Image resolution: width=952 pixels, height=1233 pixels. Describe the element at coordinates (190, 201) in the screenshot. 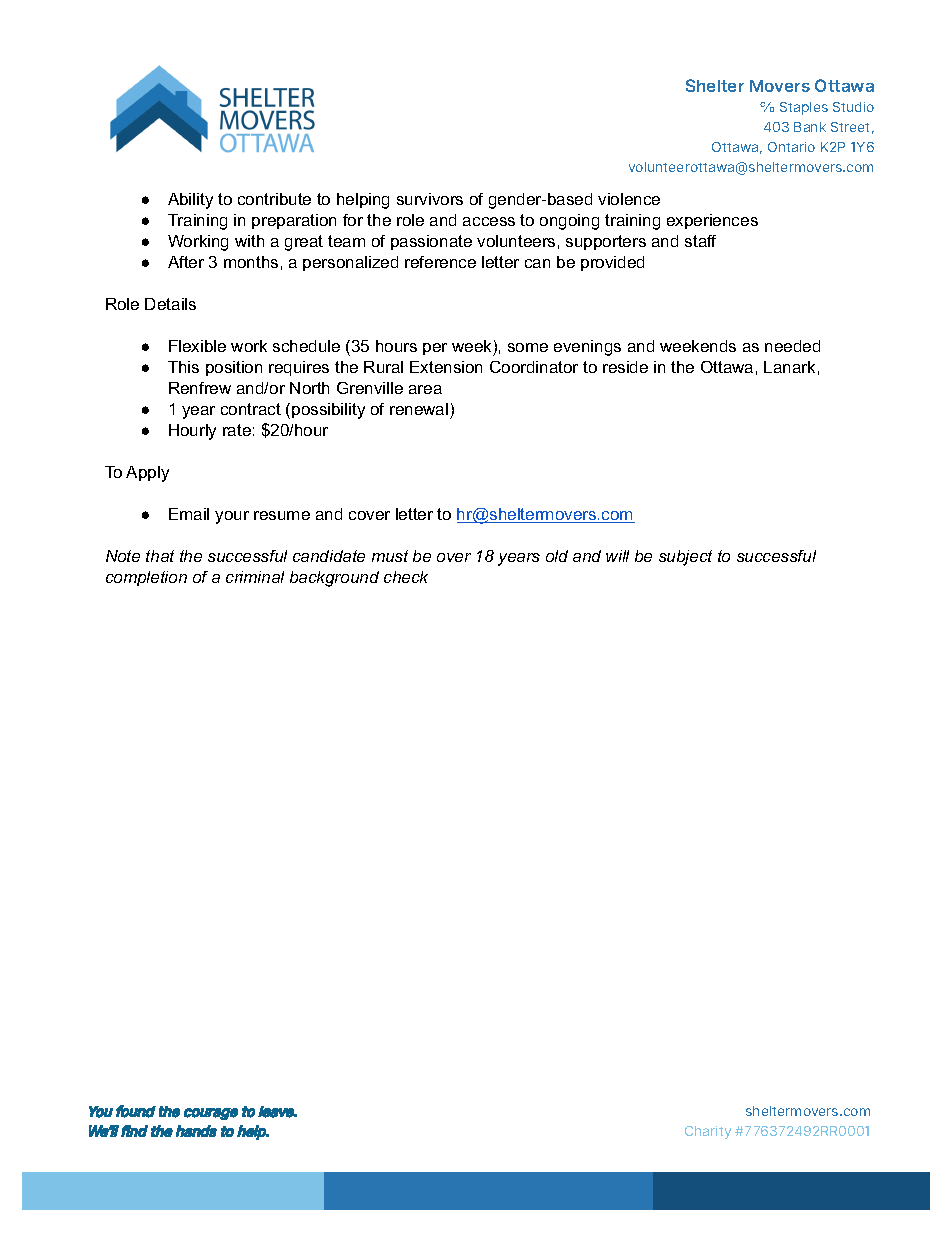

I see `Ability` at that location.
